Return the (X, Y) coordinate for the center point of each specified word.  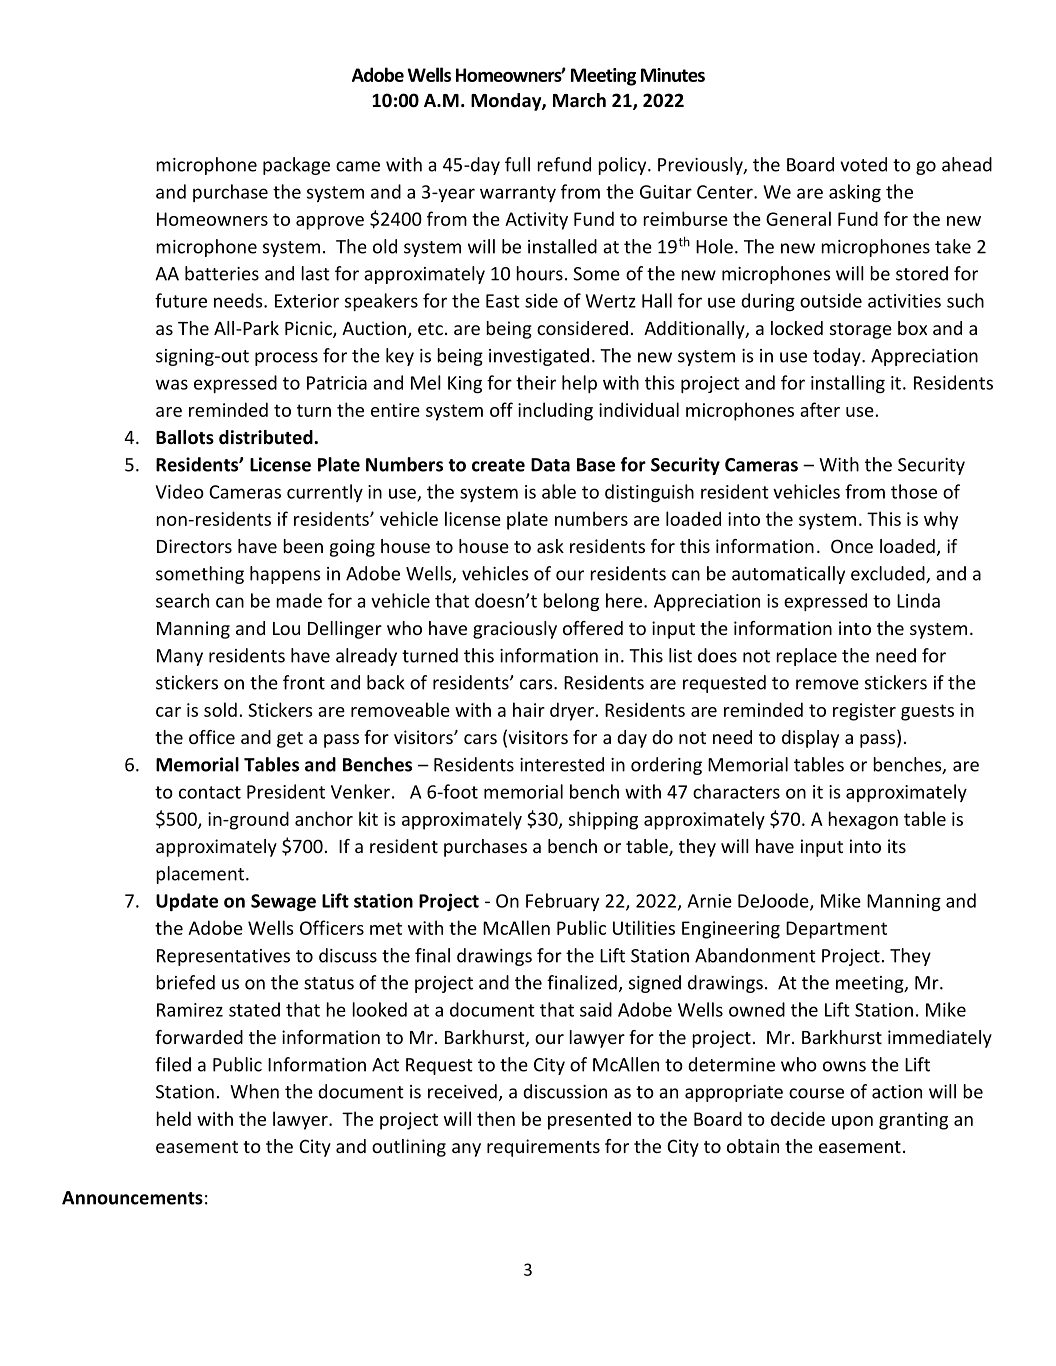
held (173, 1118)
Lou (286, 628)
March (579, 100)
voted (863, 164)
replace (806, 657)
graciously (515, 630)
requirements (543, 1148)
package (296, 166)
